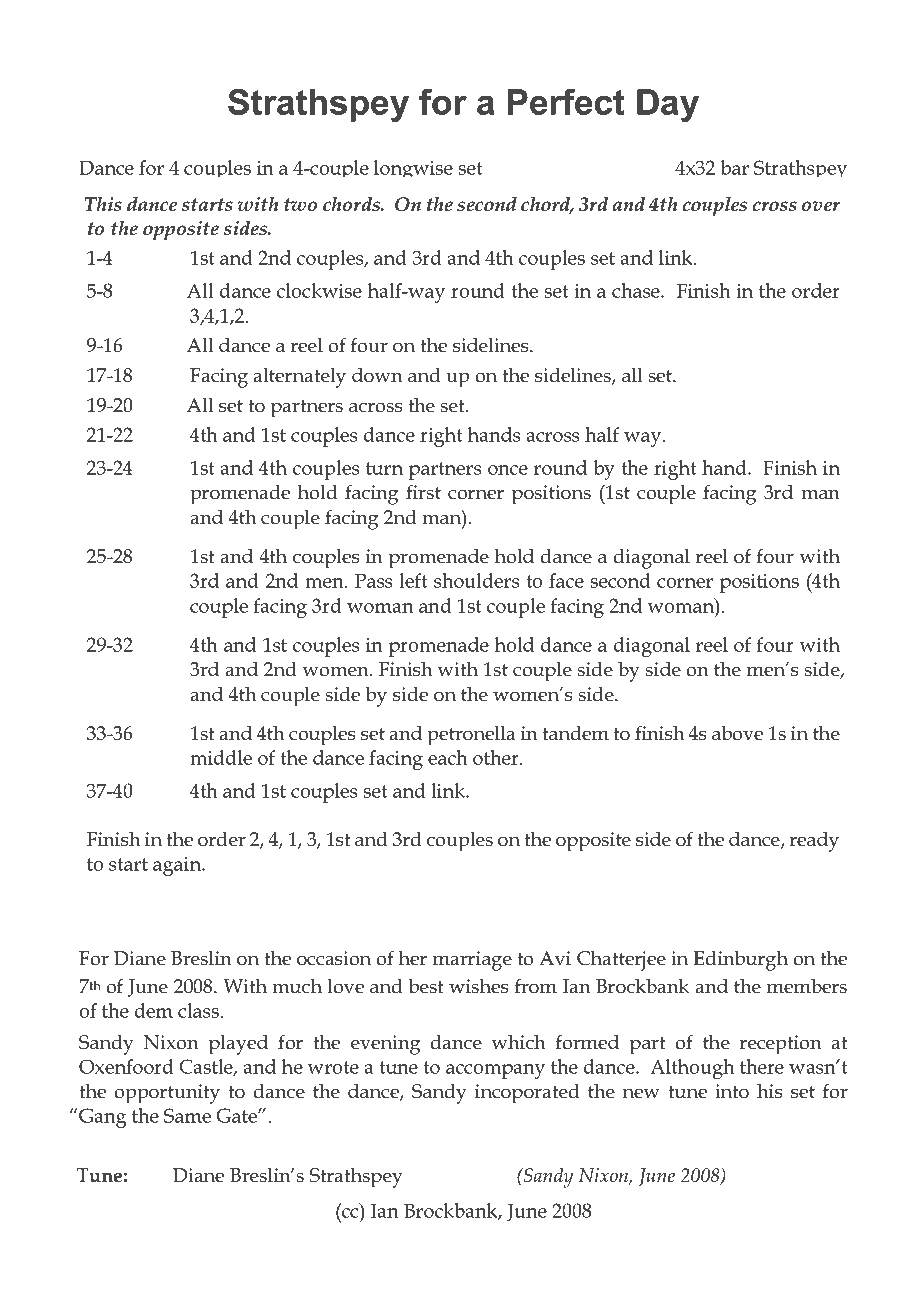  Describe the element at coordinates (103, 204) in the screenshot. I see `This` at that location.
